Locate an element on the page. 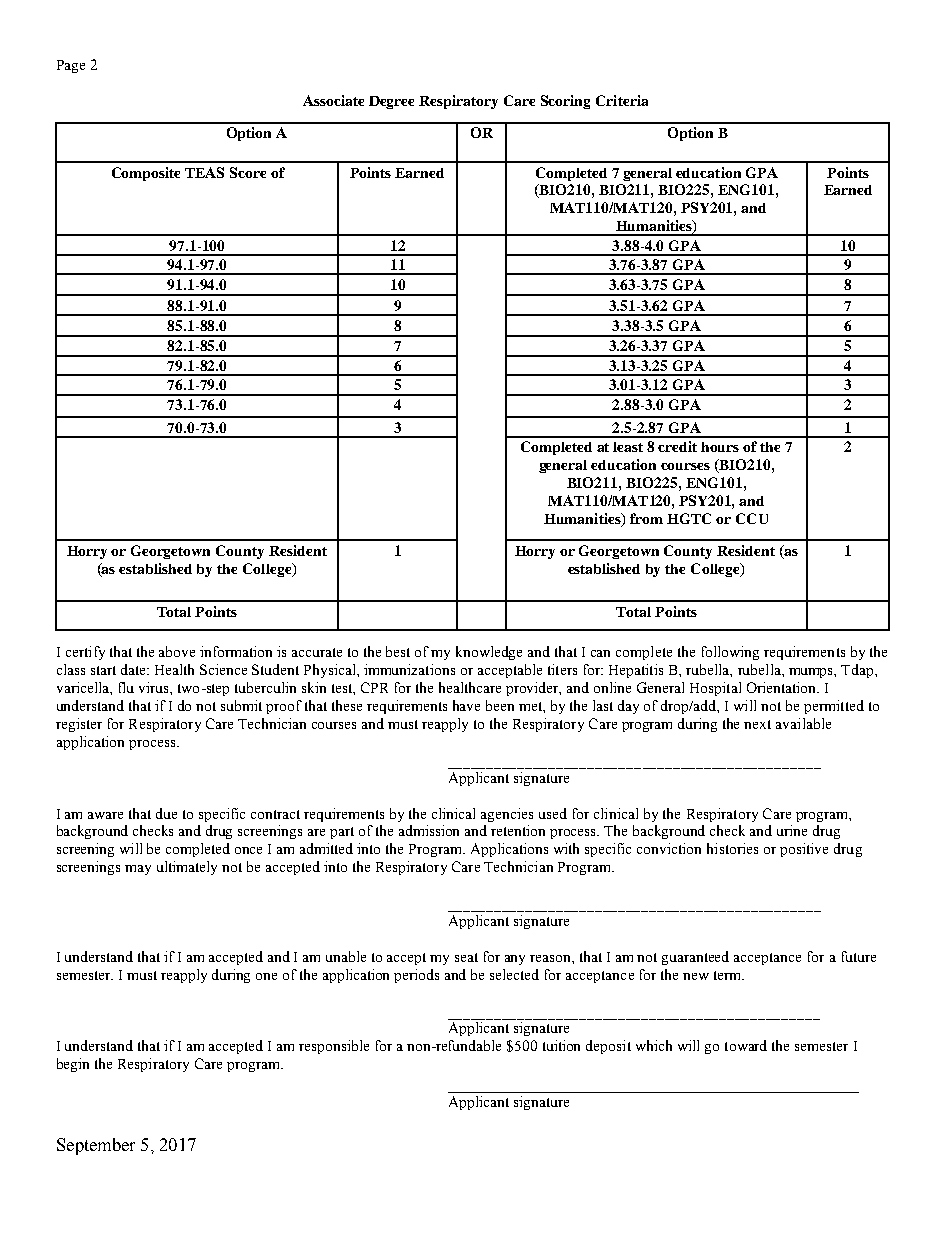  knowledge is located at coordinates (489, 653).
